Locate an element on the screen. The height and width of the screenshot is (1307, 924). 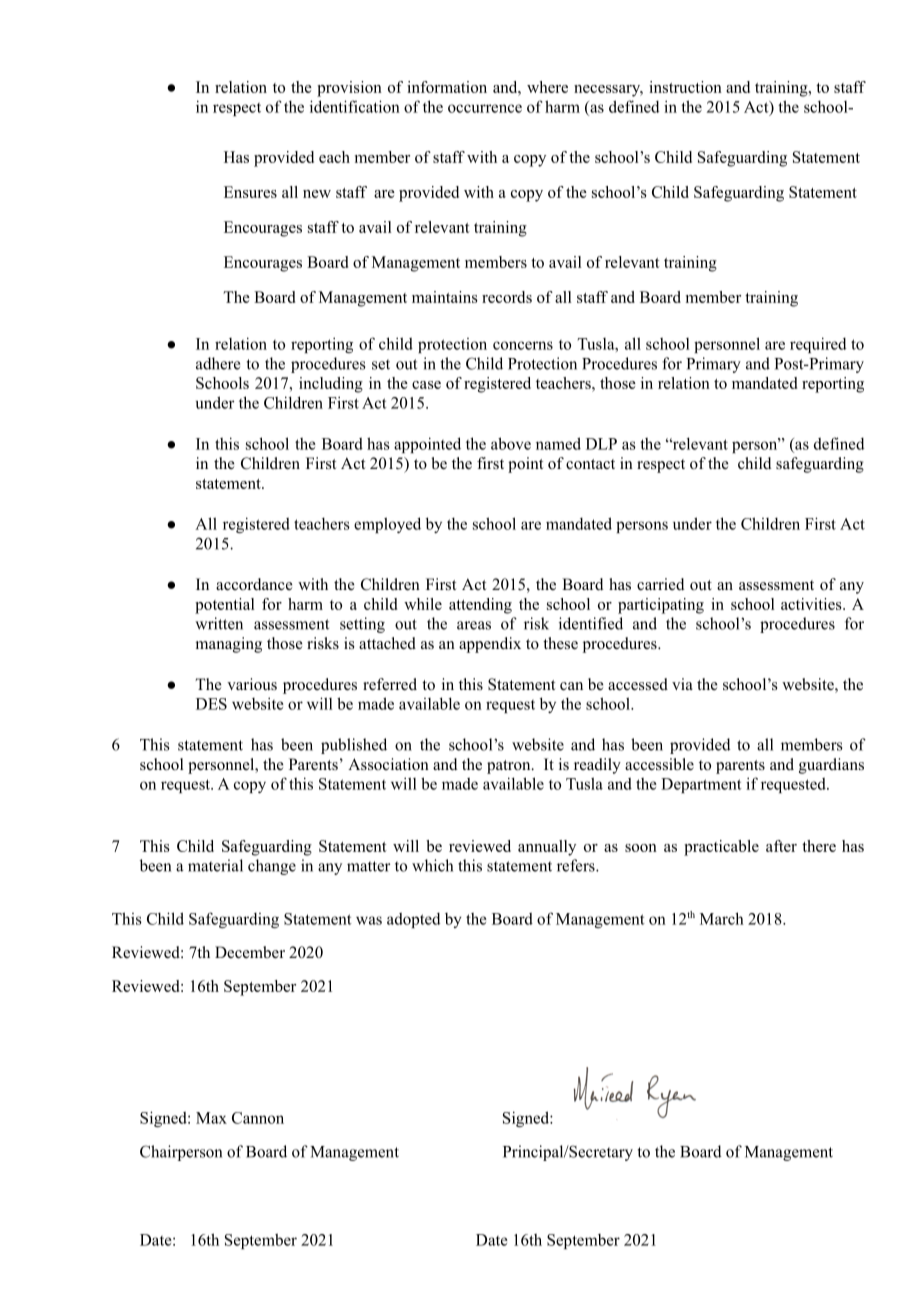
Cannon is located at coordinates (258, 1118).
